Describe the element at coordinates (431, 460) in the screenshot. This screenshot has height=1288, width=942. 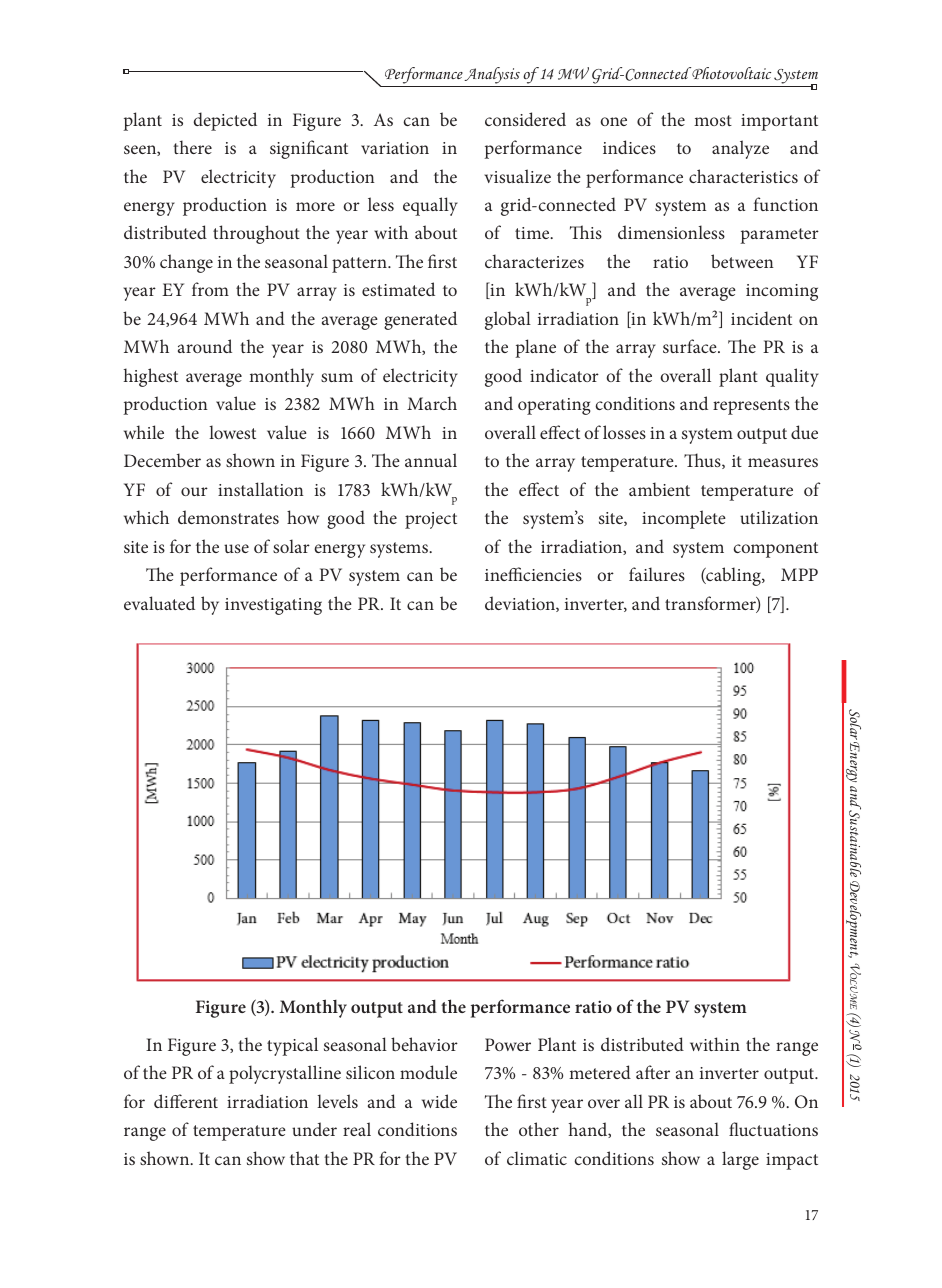
I see `annual` at that location.
